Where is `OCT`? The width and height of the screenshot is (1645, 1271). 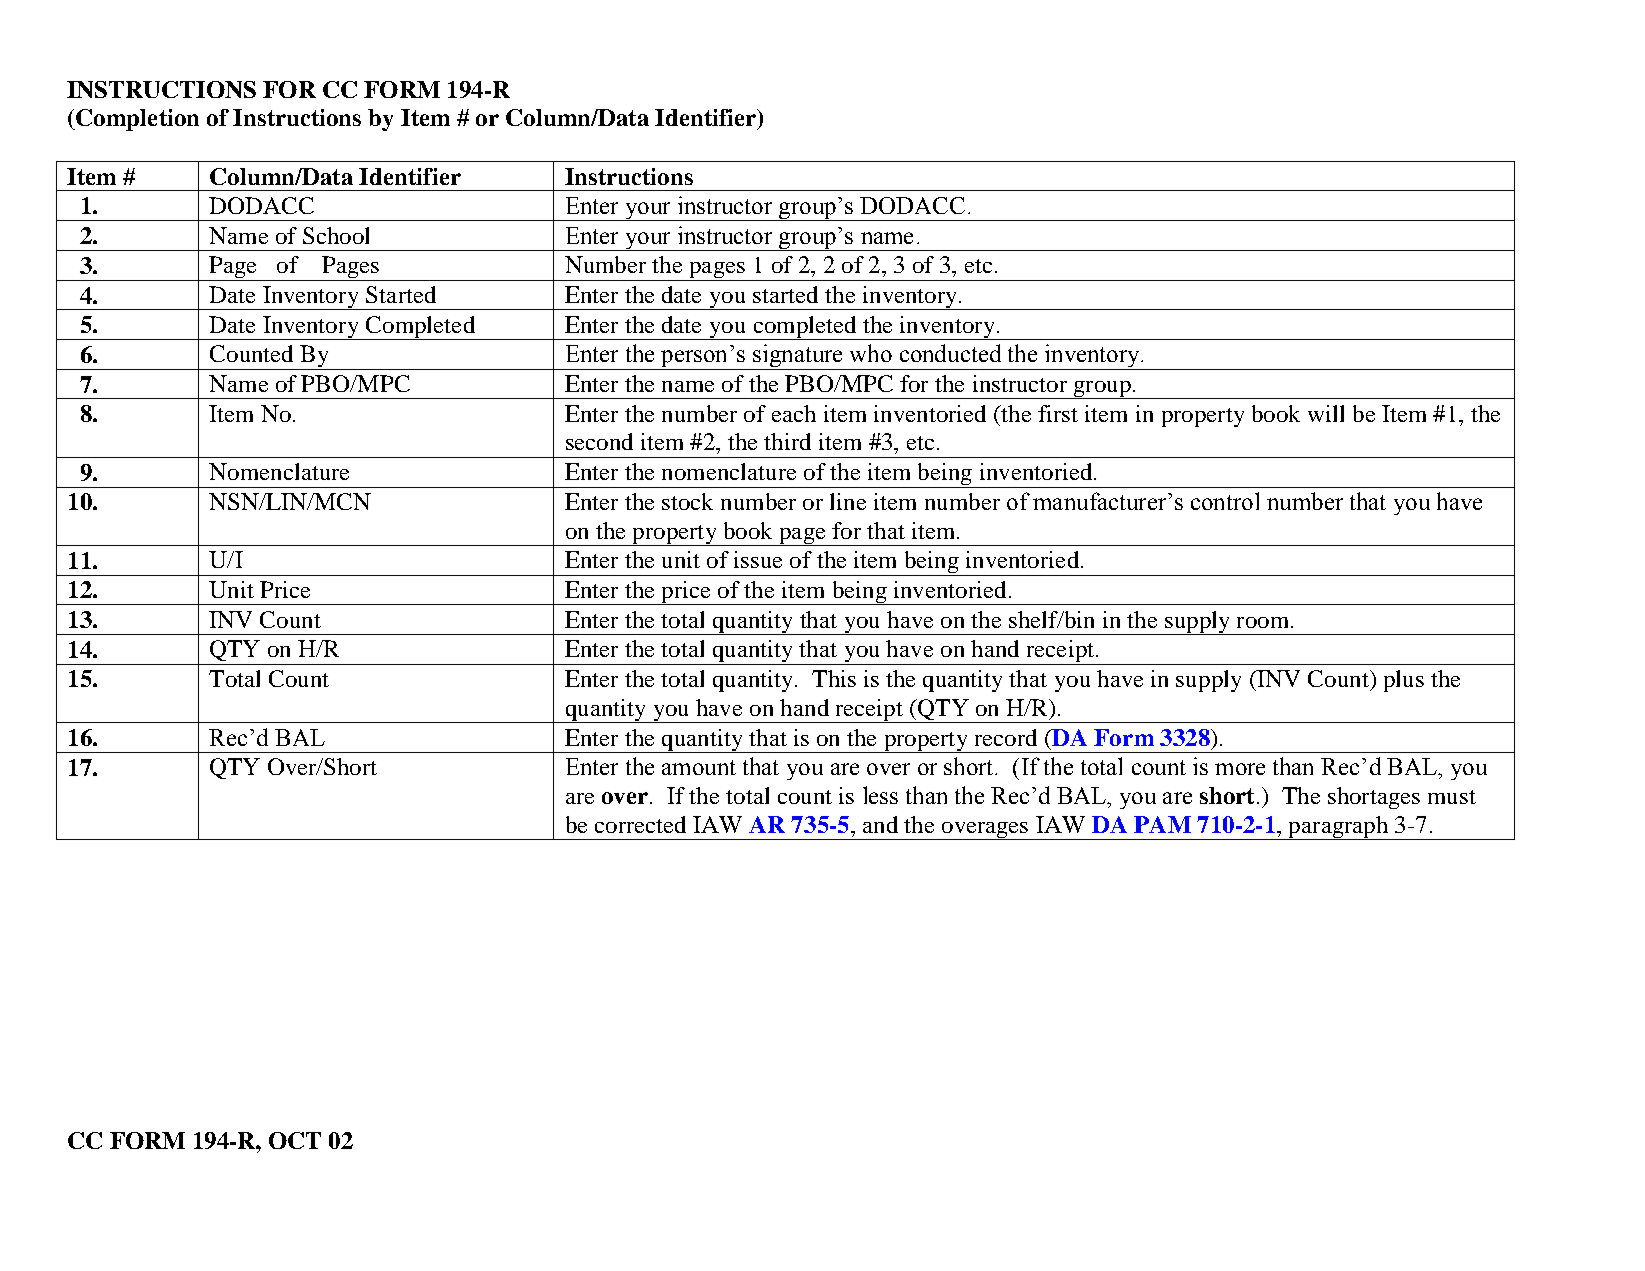
OCT is located at coordinates (295, 1140).
